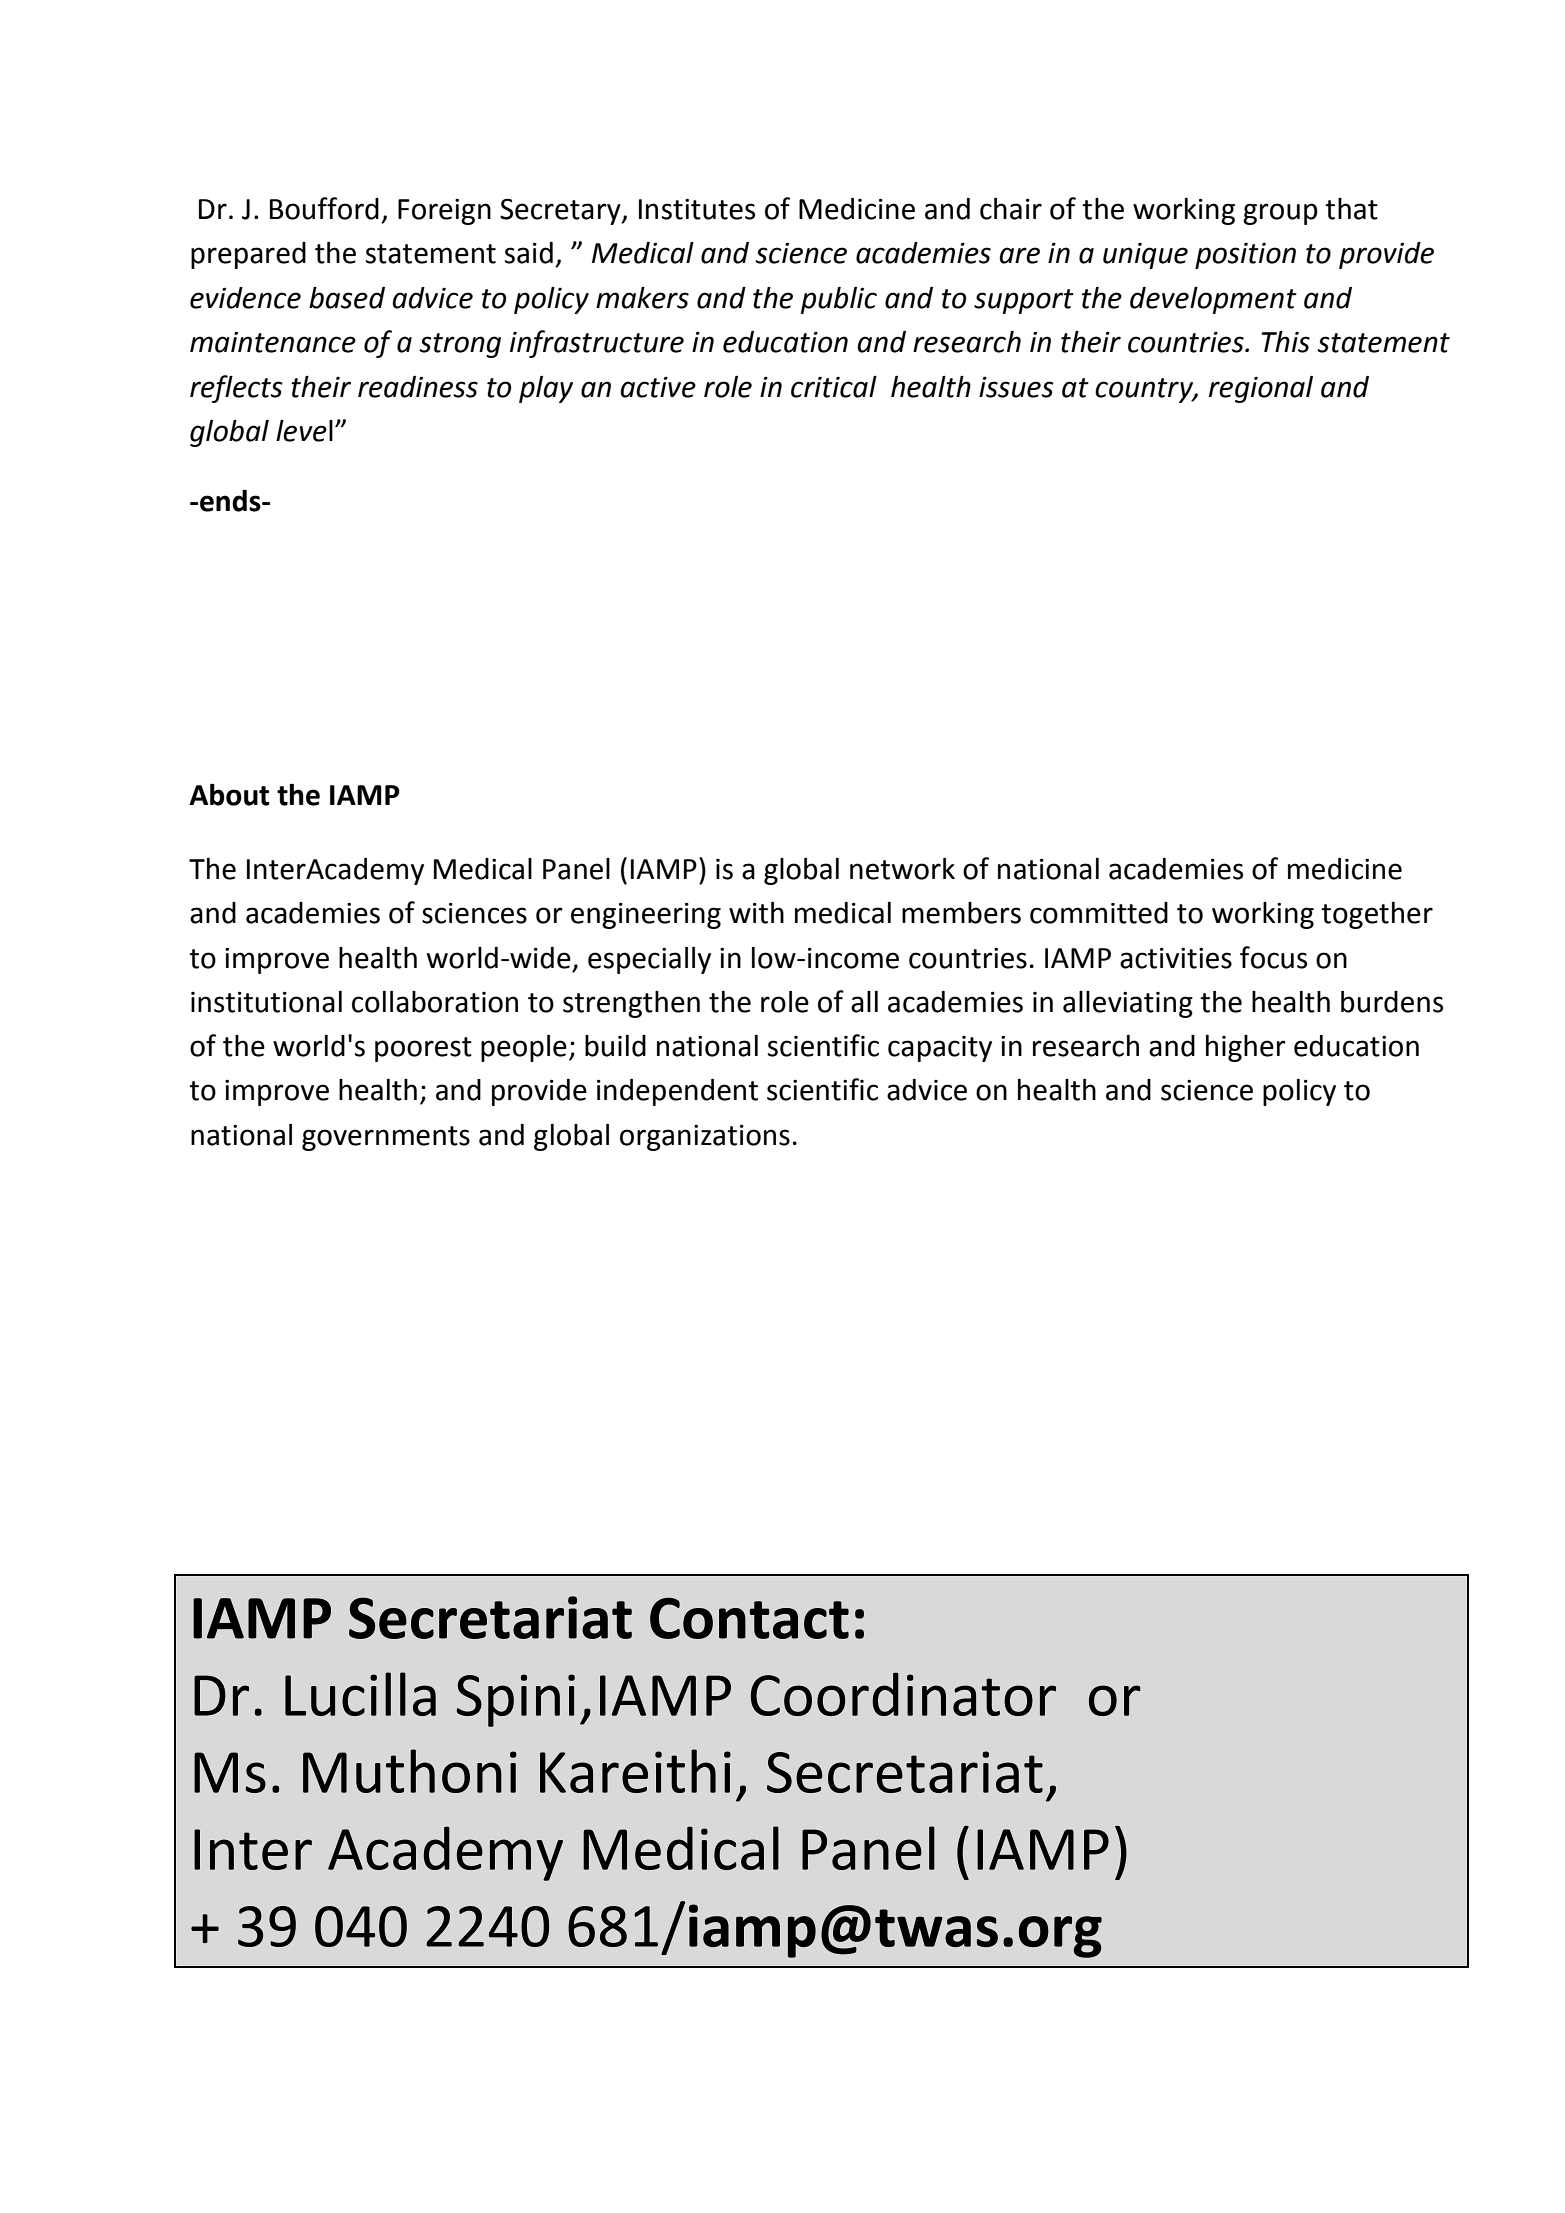 The width and height of the page is (1565, 2213). What do you see at coordinates (749, 1618) in the page?
I see `Contact` at bounding box center [749, 1618].
